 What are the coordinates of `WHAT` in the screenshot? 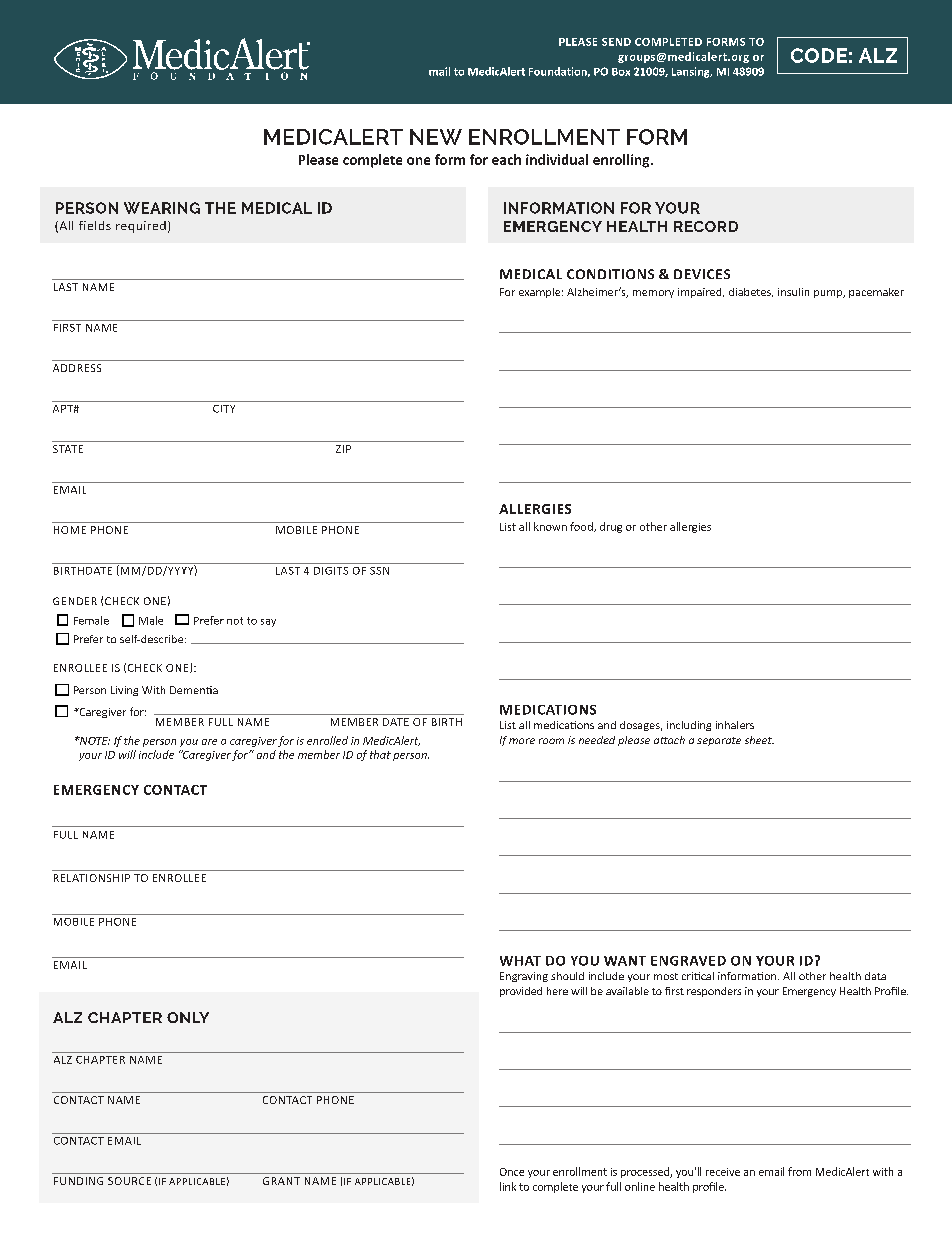 It's located at (520, 961).
